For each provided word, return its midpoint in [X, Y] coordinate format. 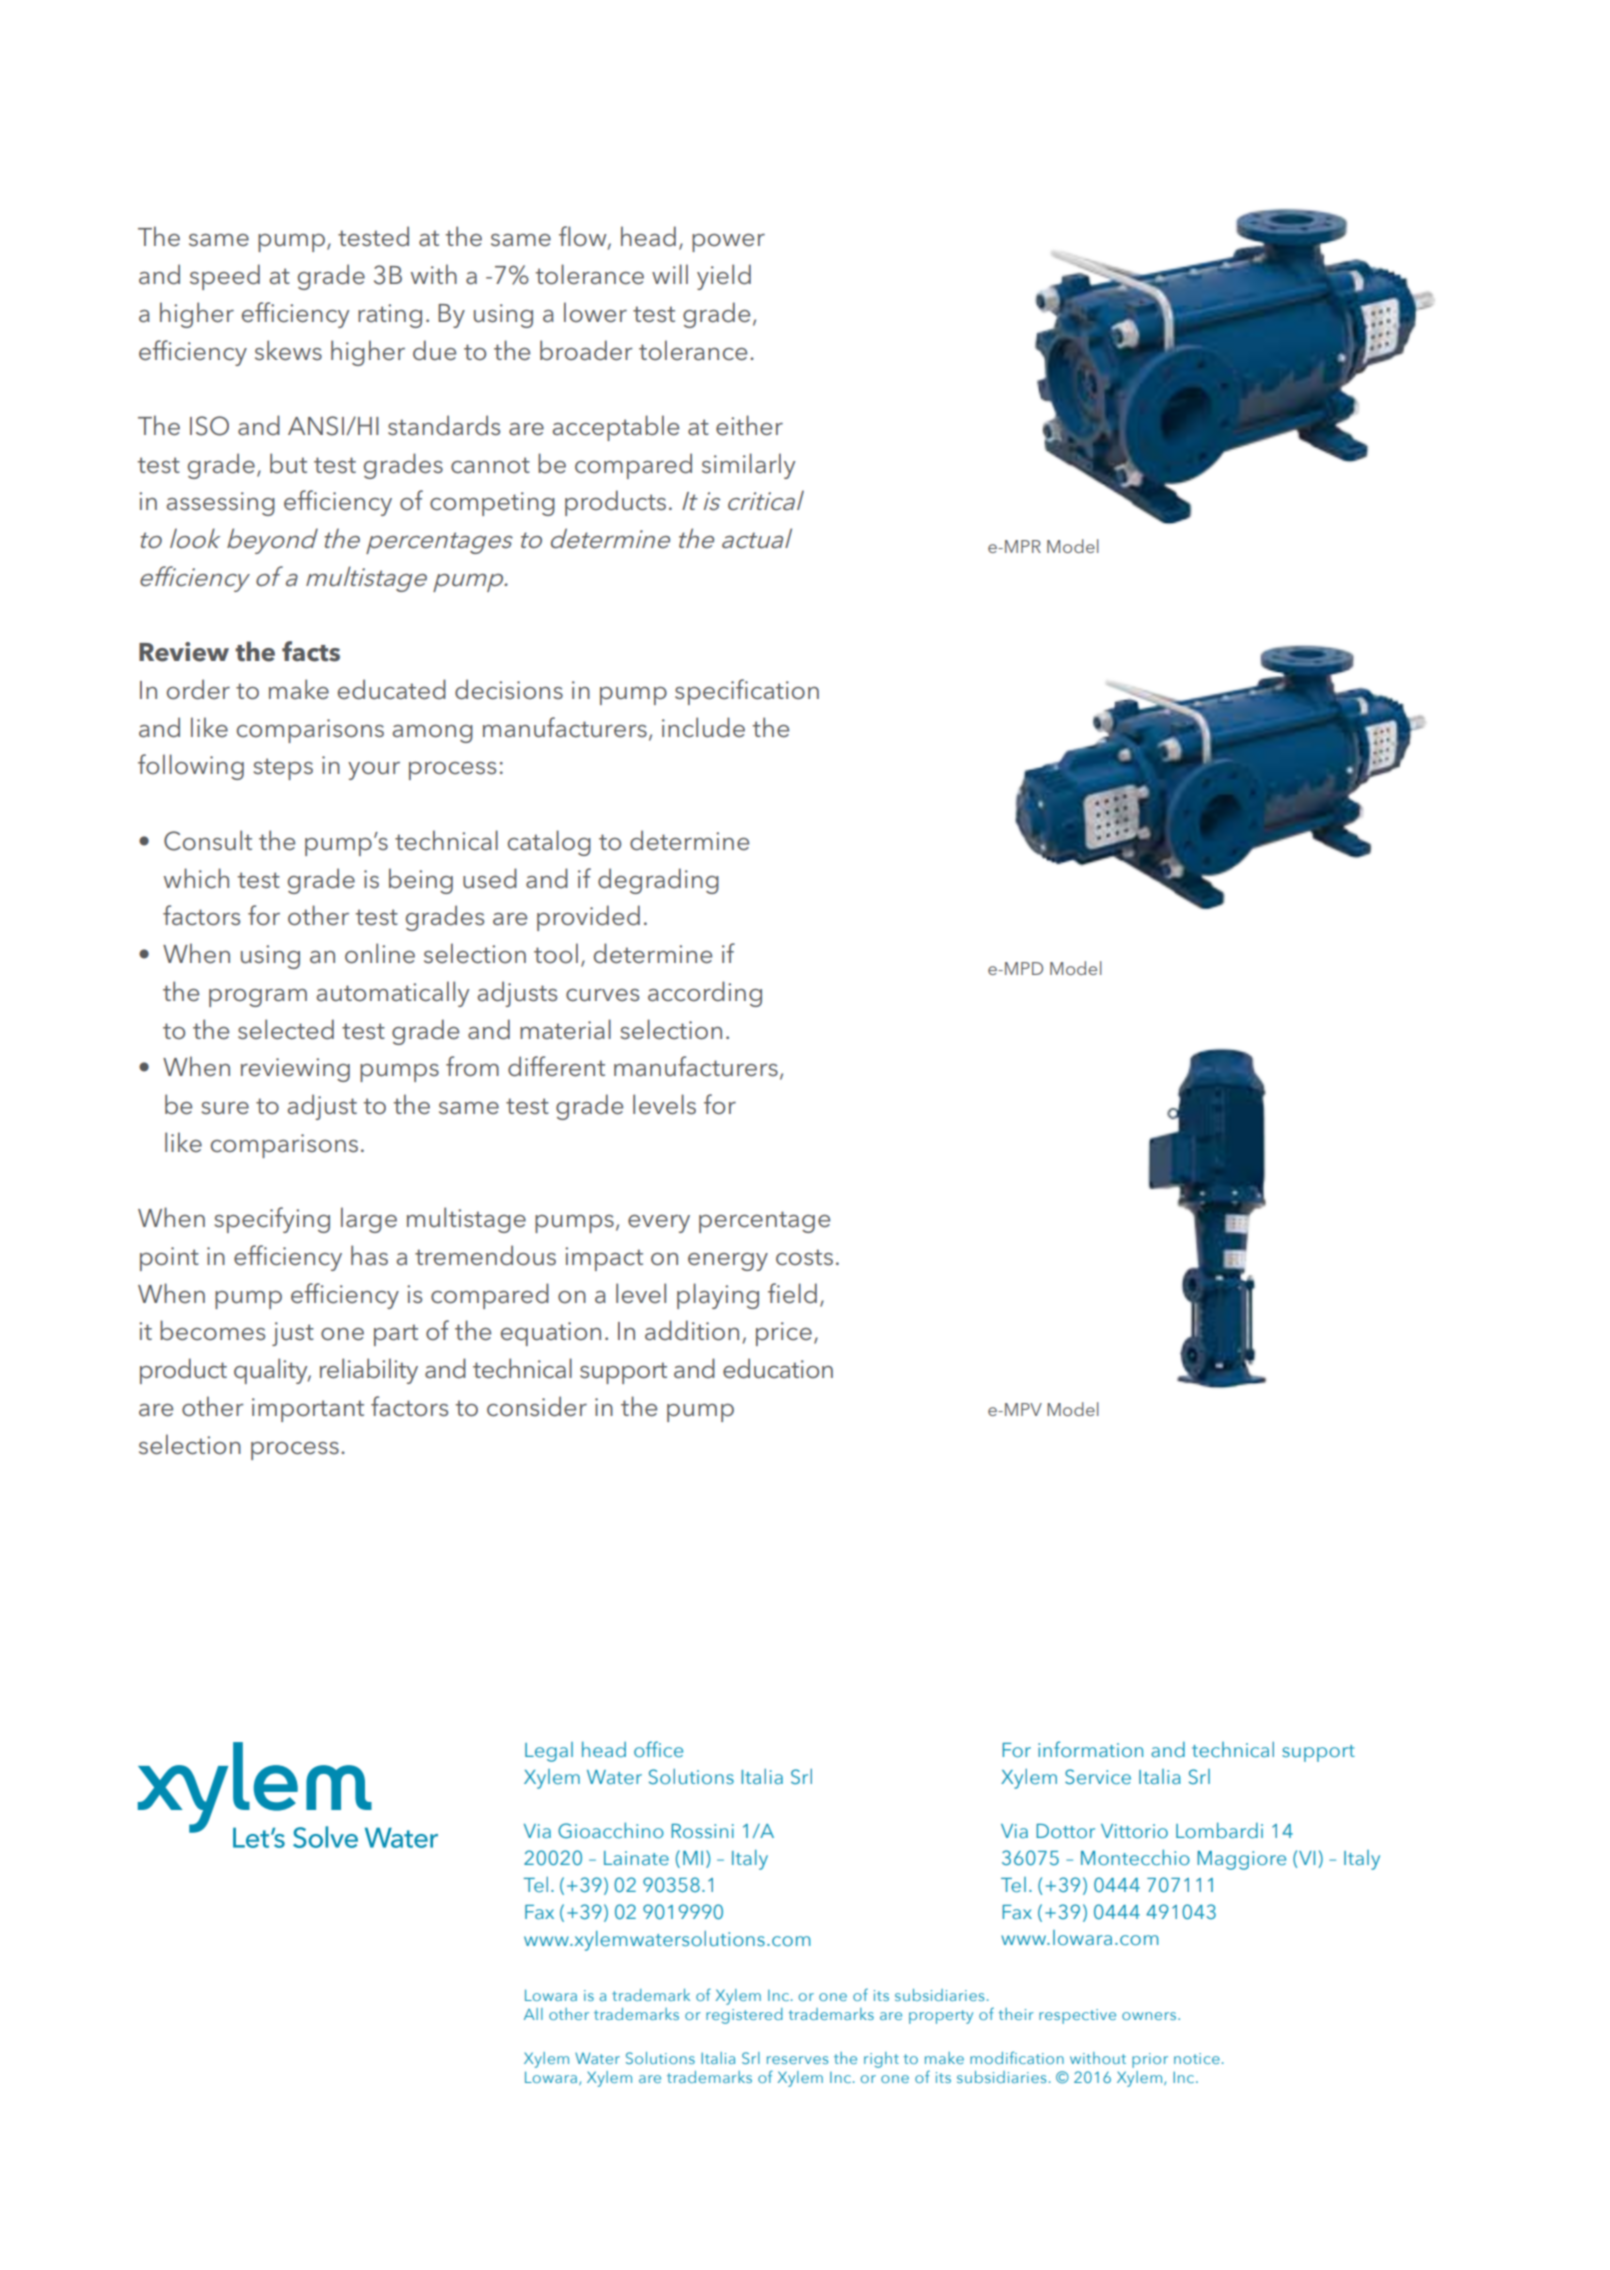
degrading [658, 881]
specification [747, 692]
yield [724, 277]
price [784, 1334]
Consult [208, 840]
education [778, 1368]
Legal [549, 1752]
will [670, 274]
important [308, 1410]
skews [288, 350]
